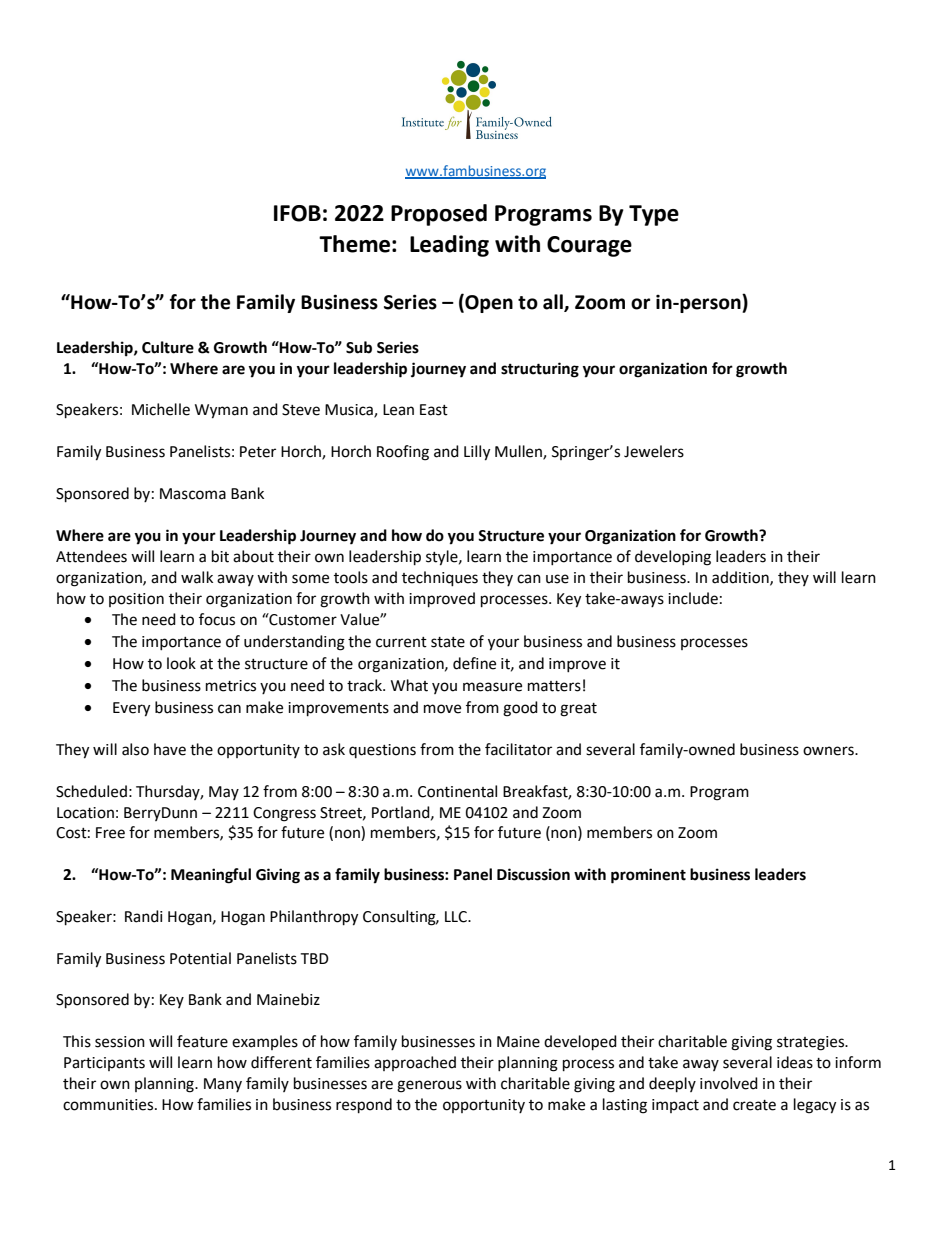 This screenshot has width=952, height=1233. Describe the element at coordinates (654, 451) in the screenshot. I see `Jewelers` at that location.
